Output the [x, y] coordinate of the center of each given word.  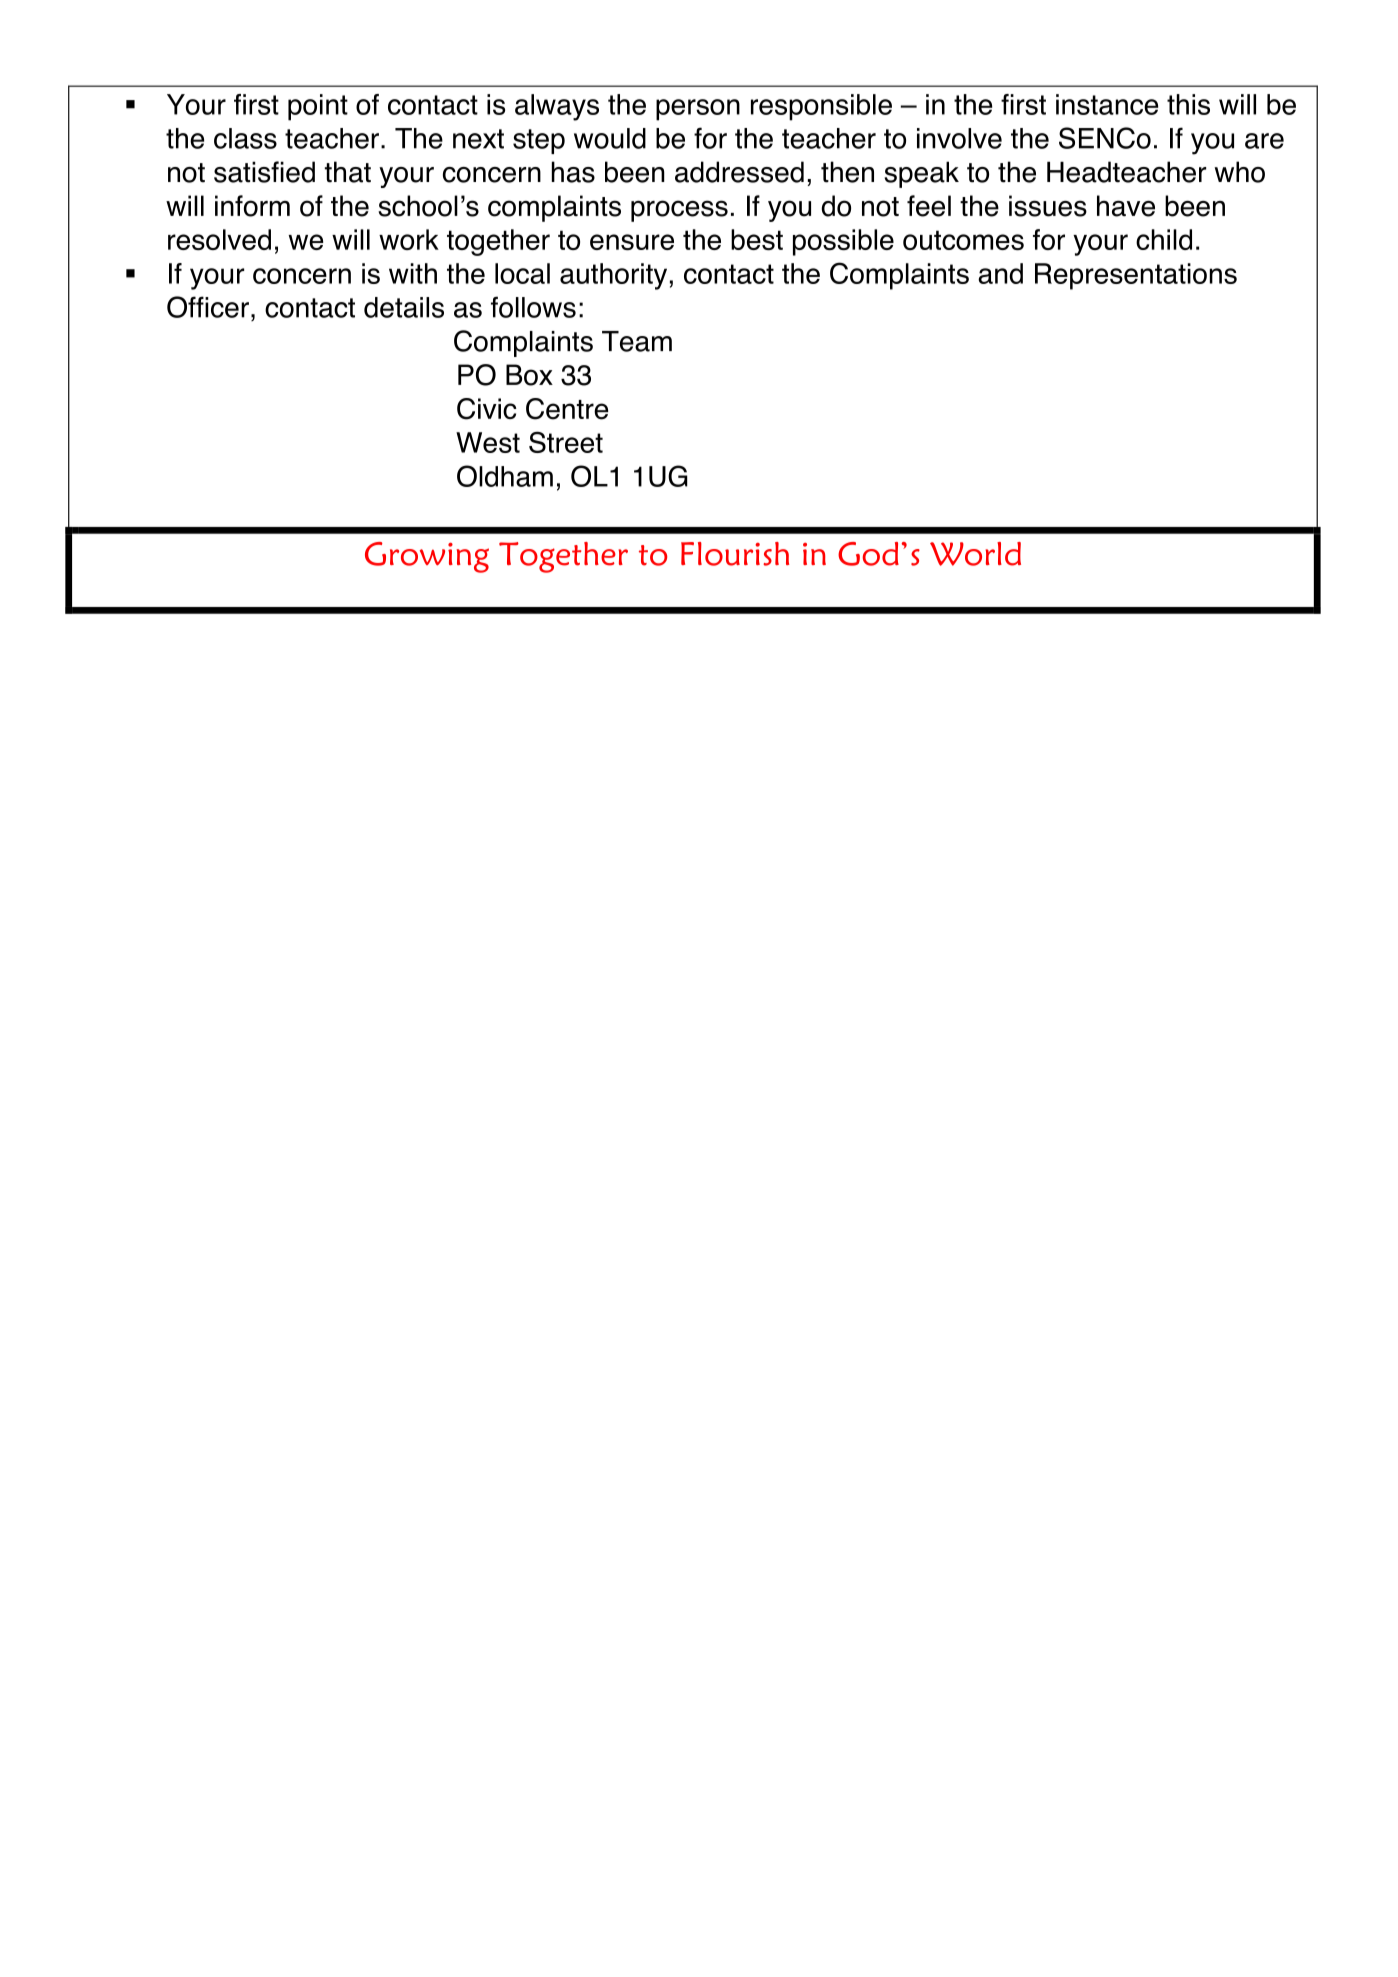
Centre [567, 409]
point [318, 107]
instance [1107, 104]
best [757, 239]
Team [637, 341]
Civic [487, 409]
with [413, 273]
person [698, 110]
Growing [427, 557]
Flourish [735, 554]
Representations [1136, 276]
